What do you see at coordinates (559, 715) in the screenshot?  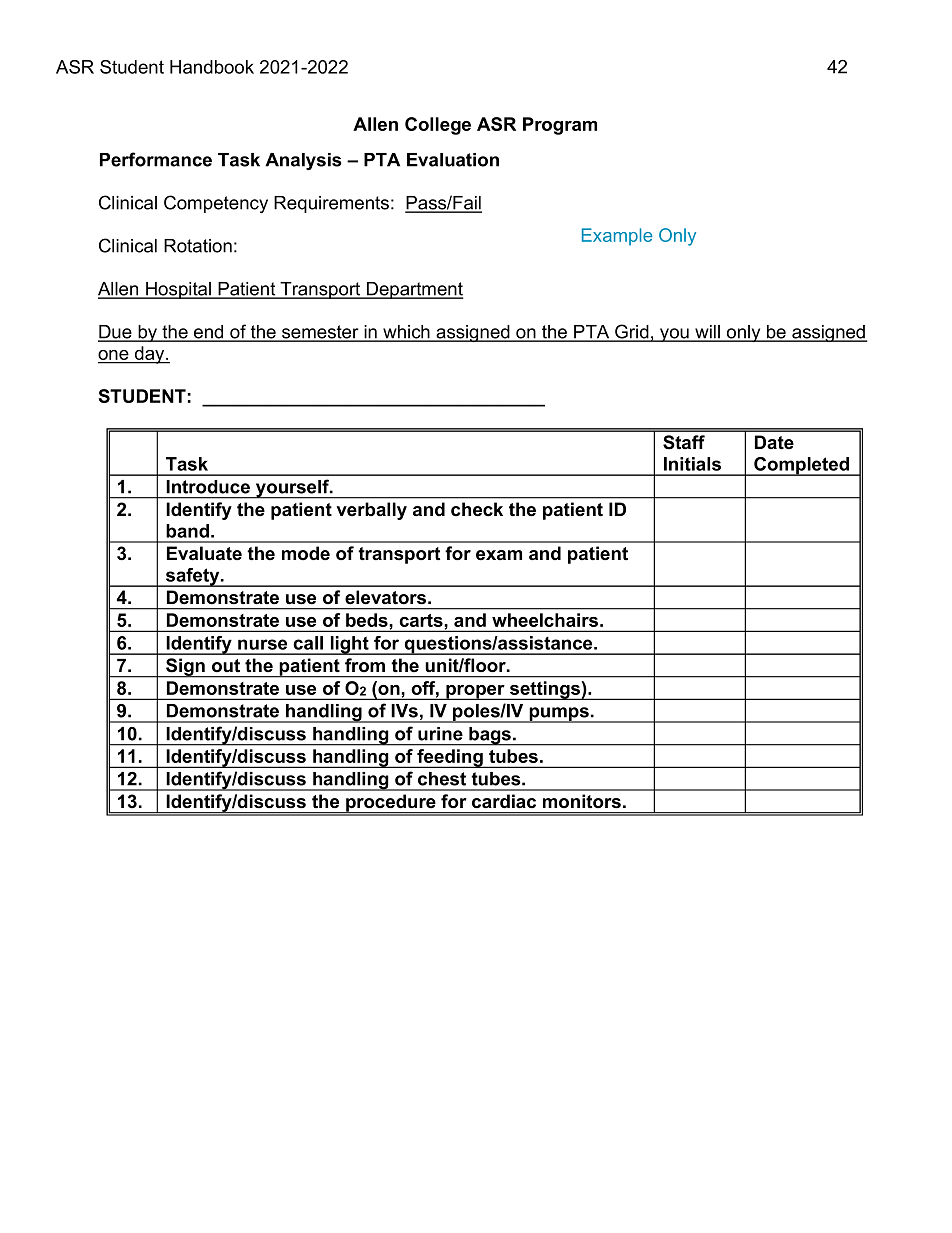 I see `pumps` at bounding box center [559, 715].
